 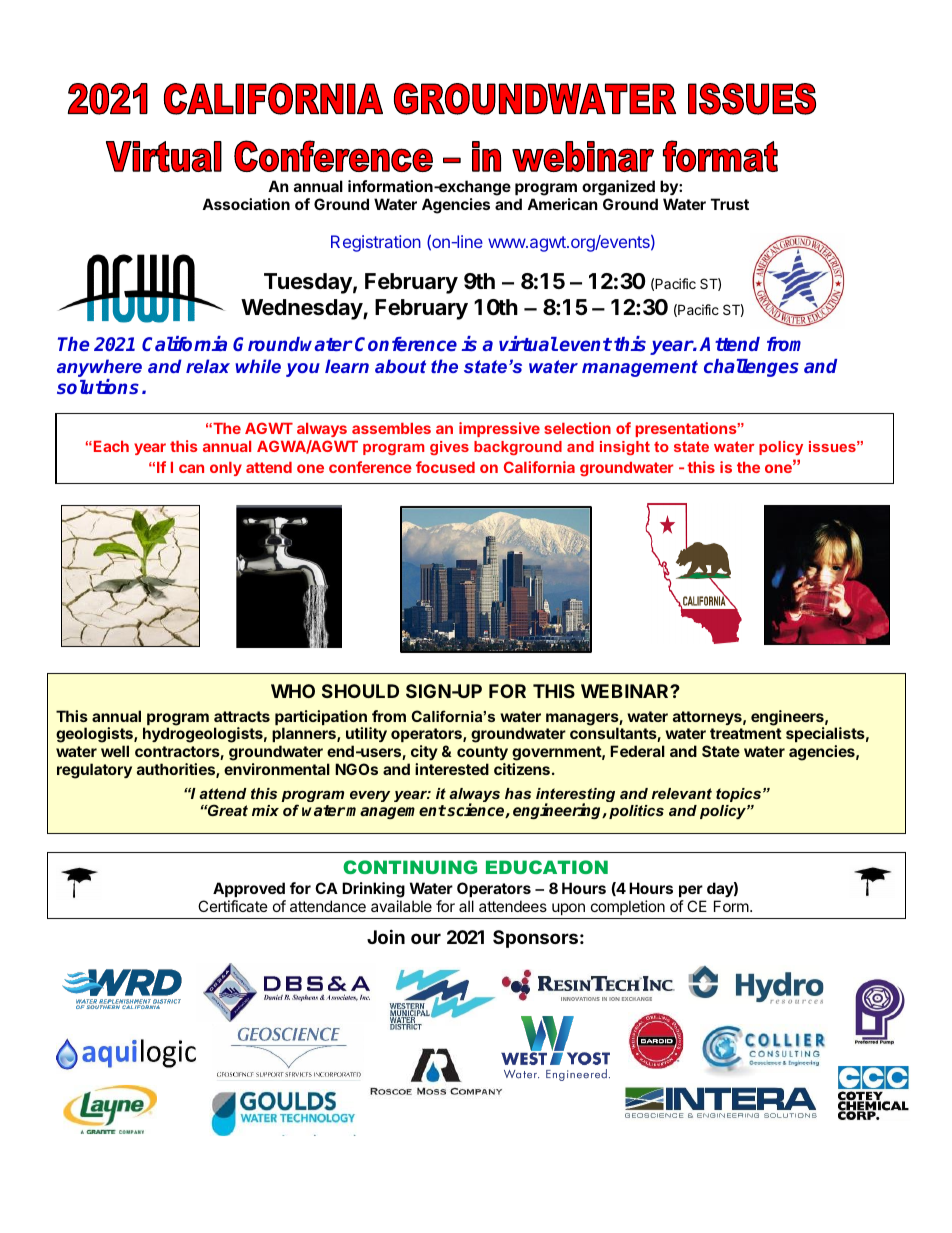 What do you see at coordinates (376, 243) in the image?
I see `Registration` at bounding box center [376, 243].
